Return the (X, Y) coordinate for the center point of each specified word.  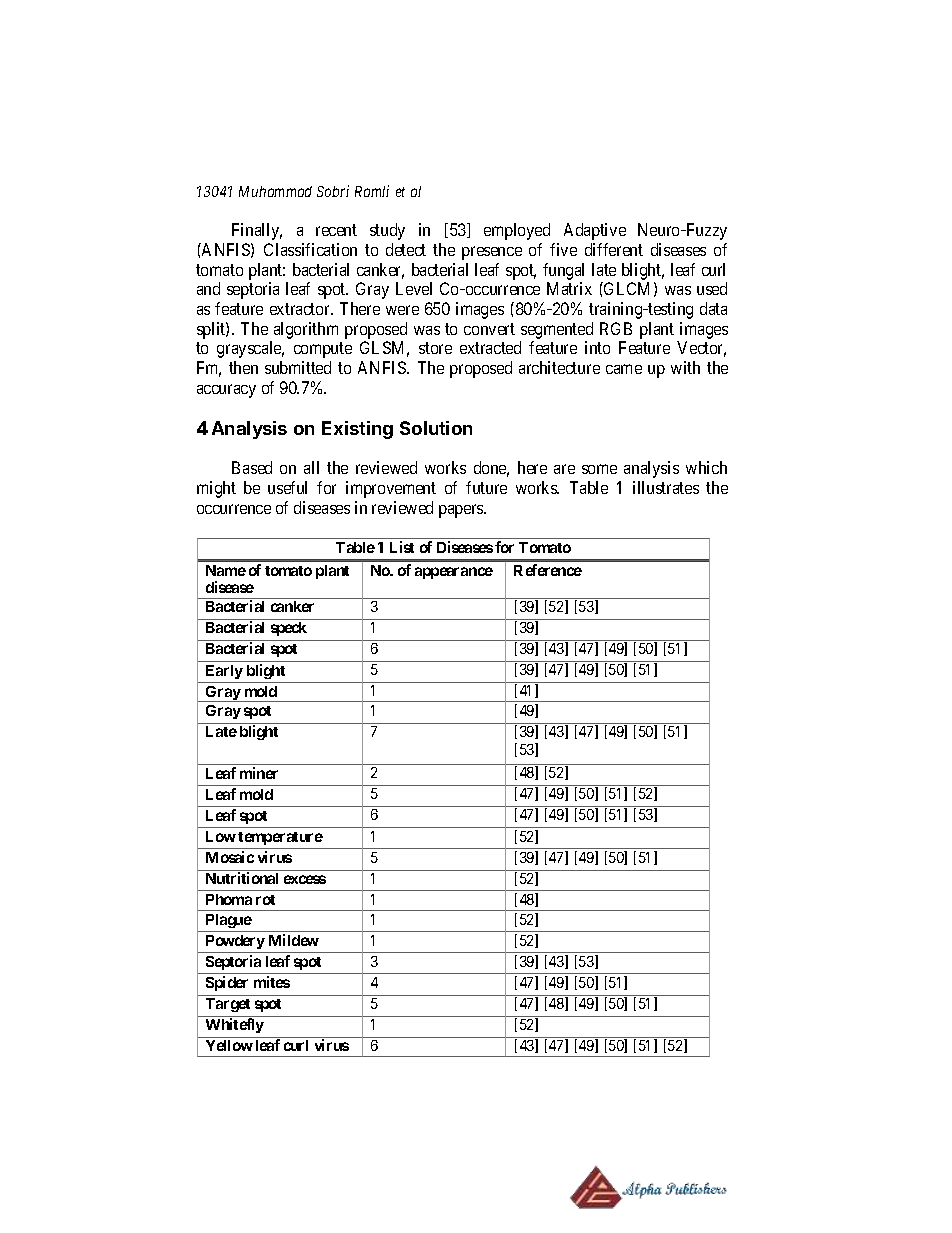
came (624, 369)
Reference (548, 570)
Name (226, 570)
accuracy (226, 391)
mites (272, 982)
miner (259, 773)
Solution (436, 428)
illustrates (666, 487)
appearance (454, 573)
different (614, 249)
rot (265, 900)
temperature (280, 838)
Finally (257, 231)
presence (492, 253)
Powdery (235, 942)
